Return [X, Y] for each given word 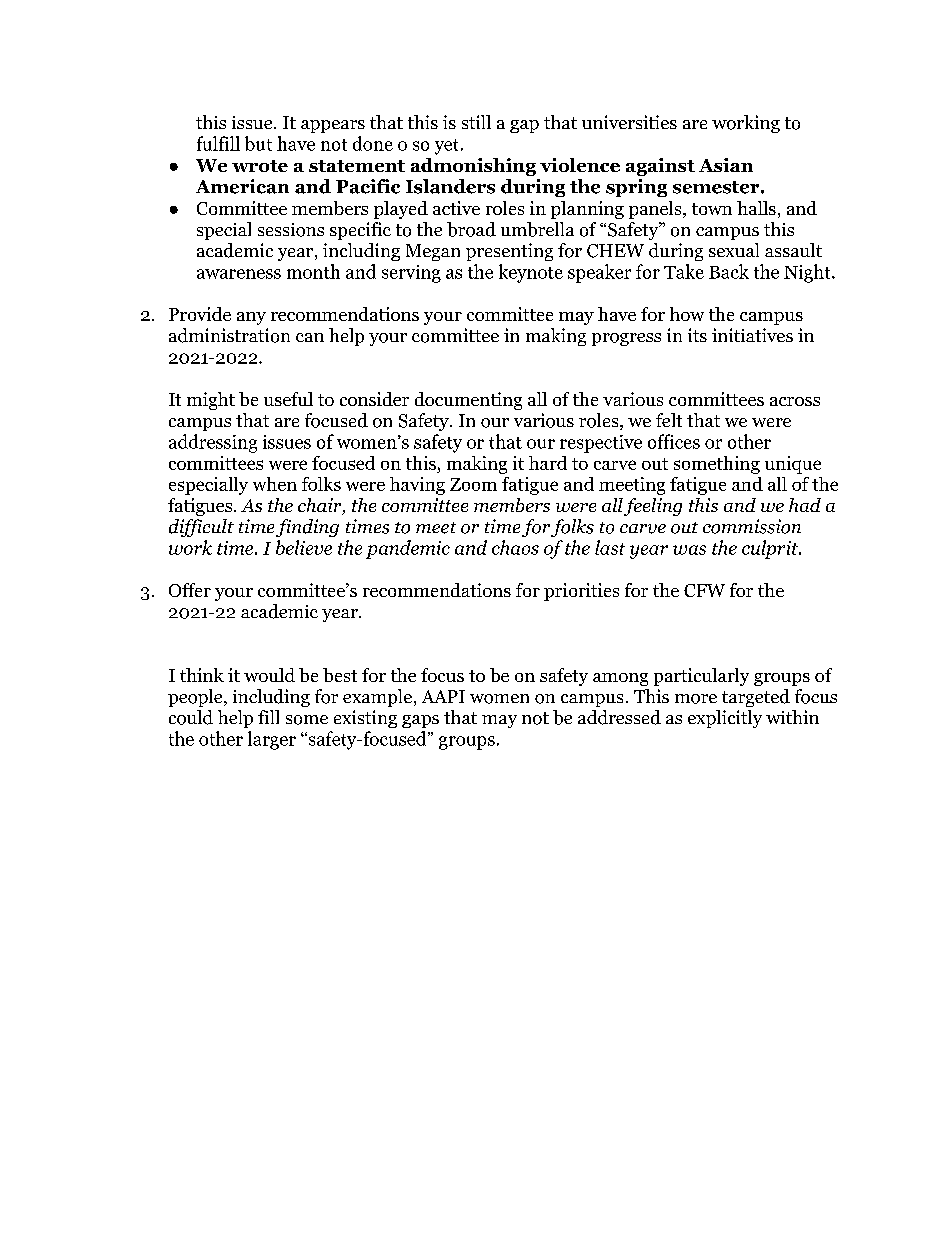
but [258, 143]
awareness [239, 274]
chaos [515, 547]
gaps [420, 721]
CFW [704, 590]
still [476, 122]
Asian [726, 165]
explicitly [725, 719]
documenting [468, 401]
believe [304, 547]
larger [272, 740]
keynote [531, 273]
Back [729, 271]
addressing [213, 443]
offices [674, 441]
